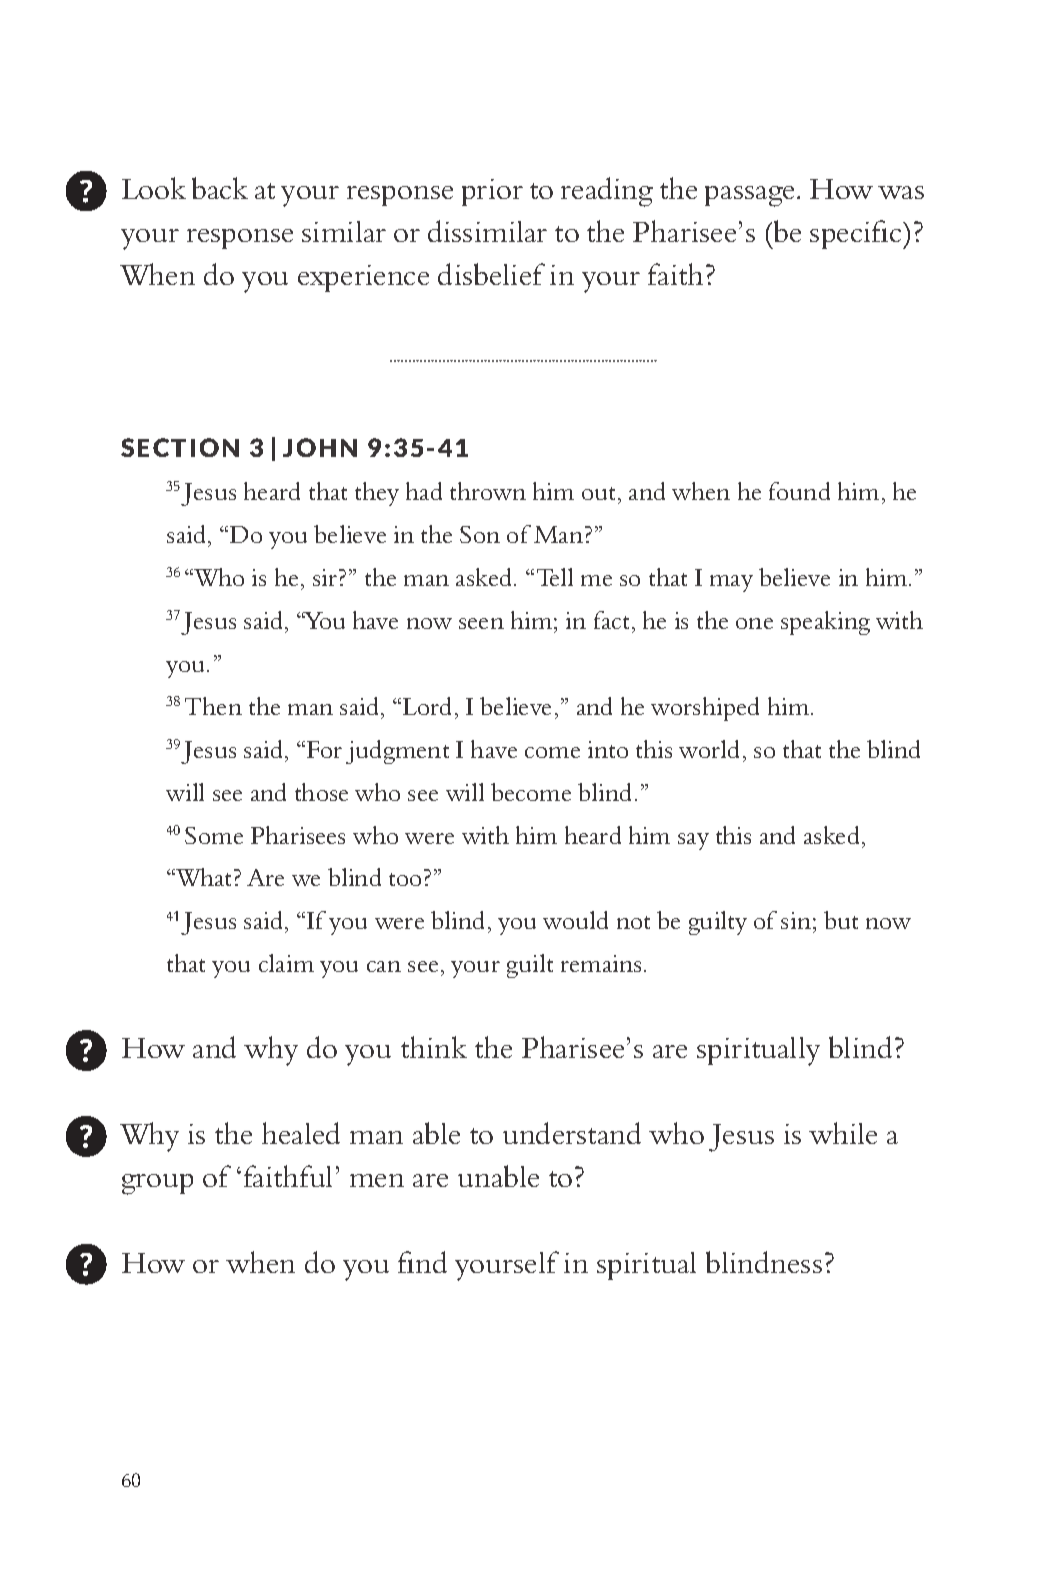 The height and width of the screenshot is (1592, 1046). Describe the element at coordinates (825, 623) in the screenshot. I see `speaking` at that location.
